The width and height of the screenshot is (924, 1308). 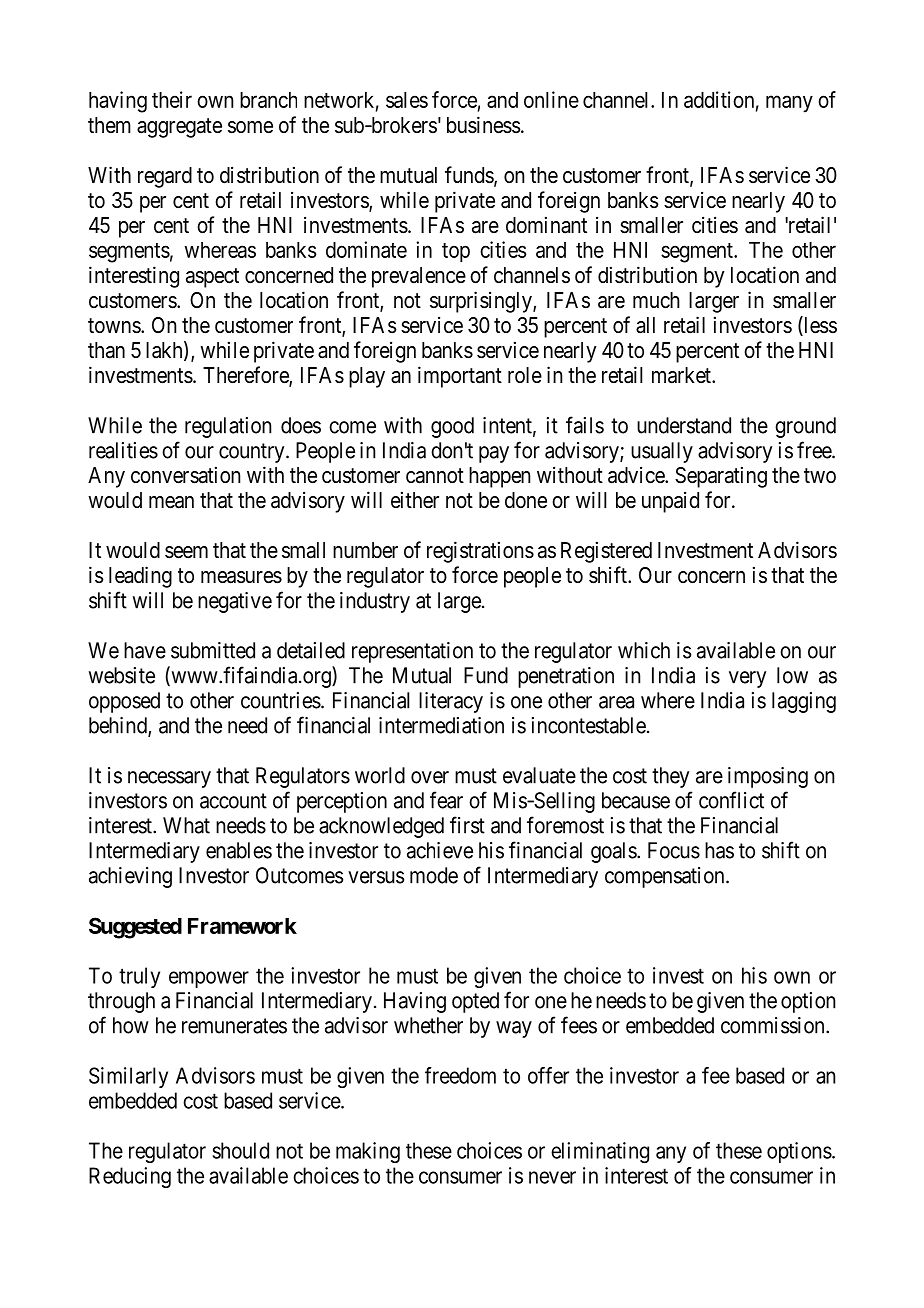 What do you see at coordinates (186, 825) in the screenshot?
I see `What` at bounding box center [186, 825].
